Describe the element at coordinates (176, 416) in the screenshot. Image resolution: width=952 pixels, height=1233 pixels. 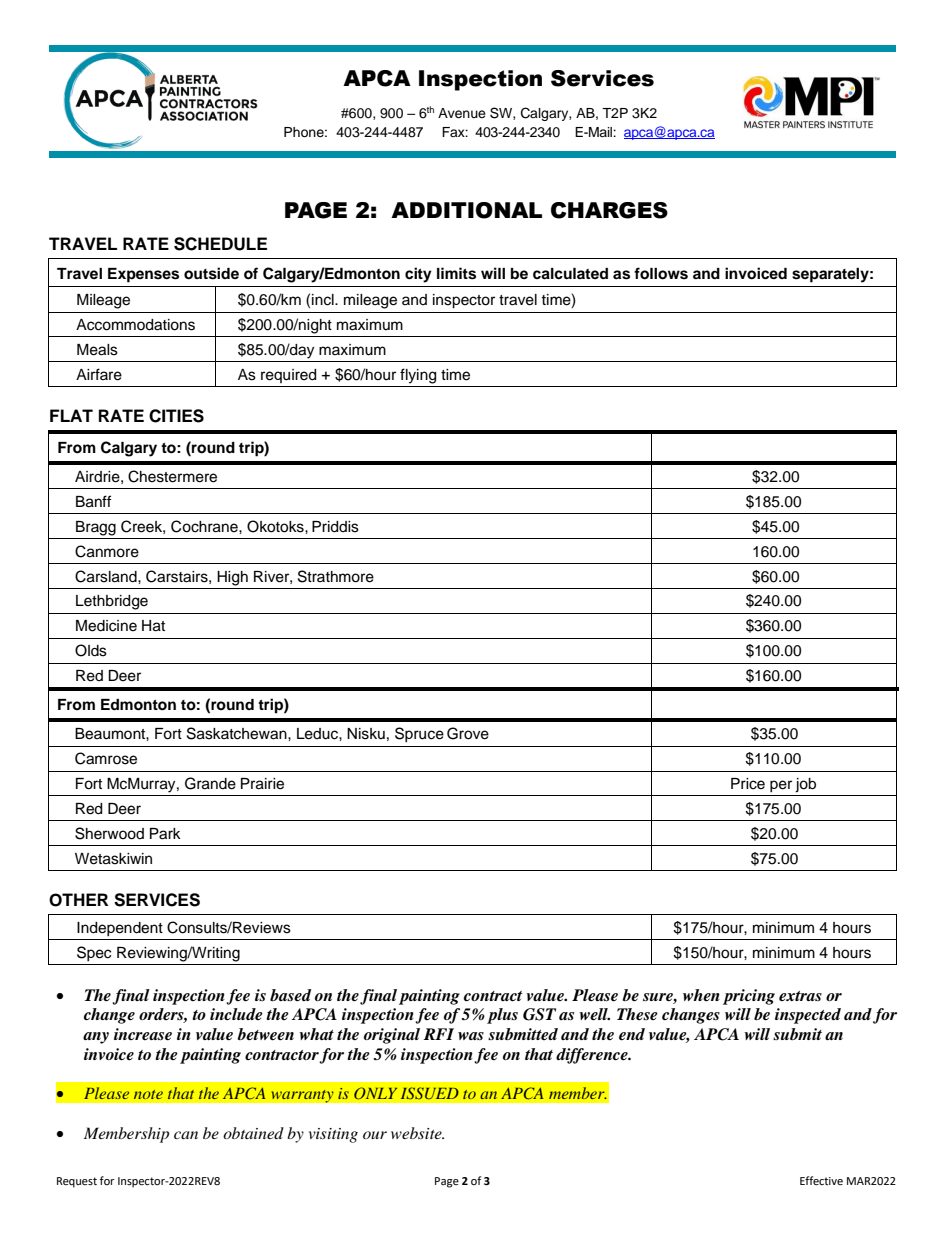
I see `CITIES` at that location.
